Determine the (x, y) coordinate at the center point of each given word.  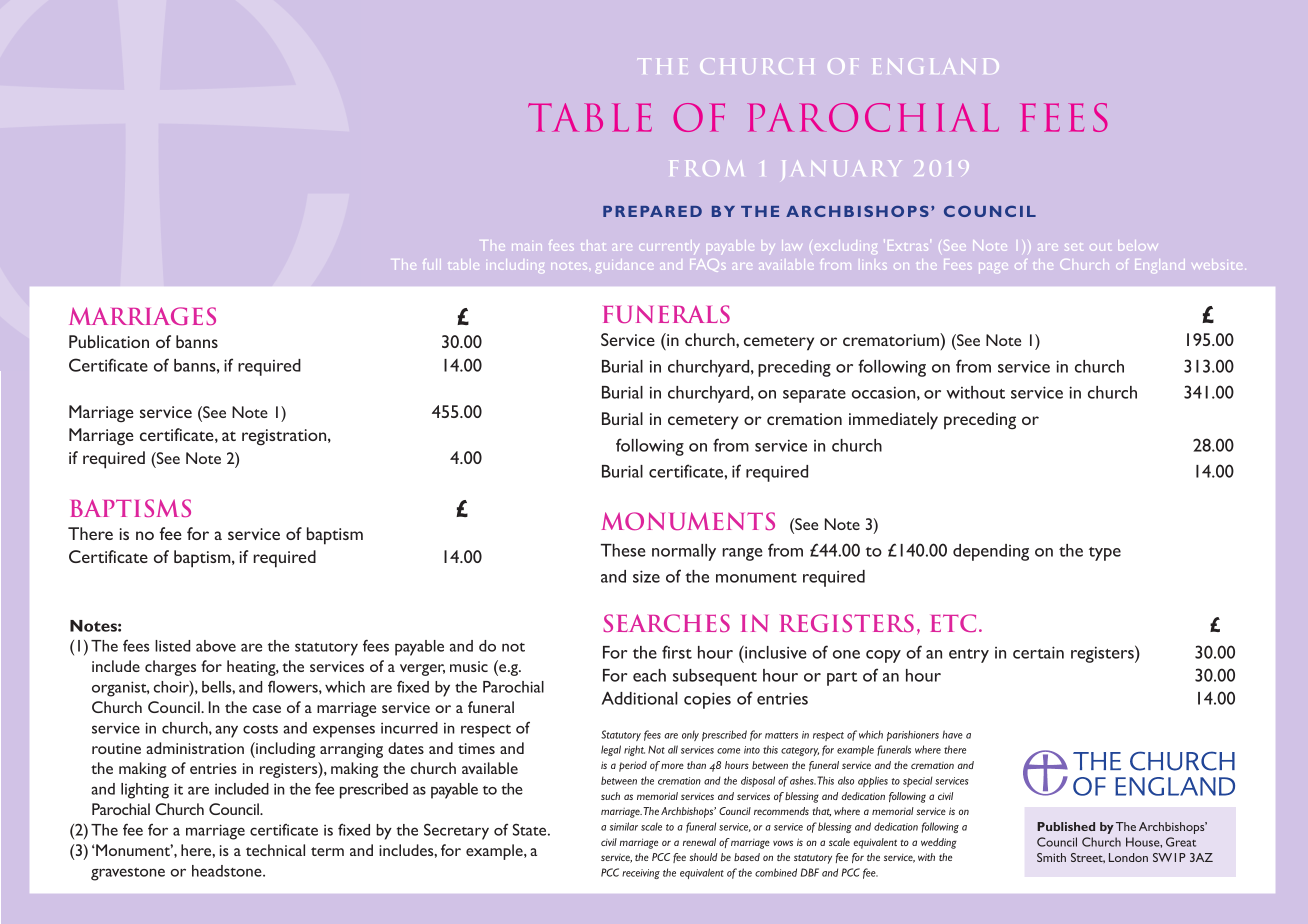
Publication (109, 341)
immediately (893, 421)
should (704, 857)
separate (814, 396)
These (623, 550)
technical (275, 850)
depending (991, 552)
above (216, 646)
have (952, 734)
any (226, 731)
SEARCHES (666, 623)
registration (285, 437)
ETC (953, 623)
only (690, 736)
